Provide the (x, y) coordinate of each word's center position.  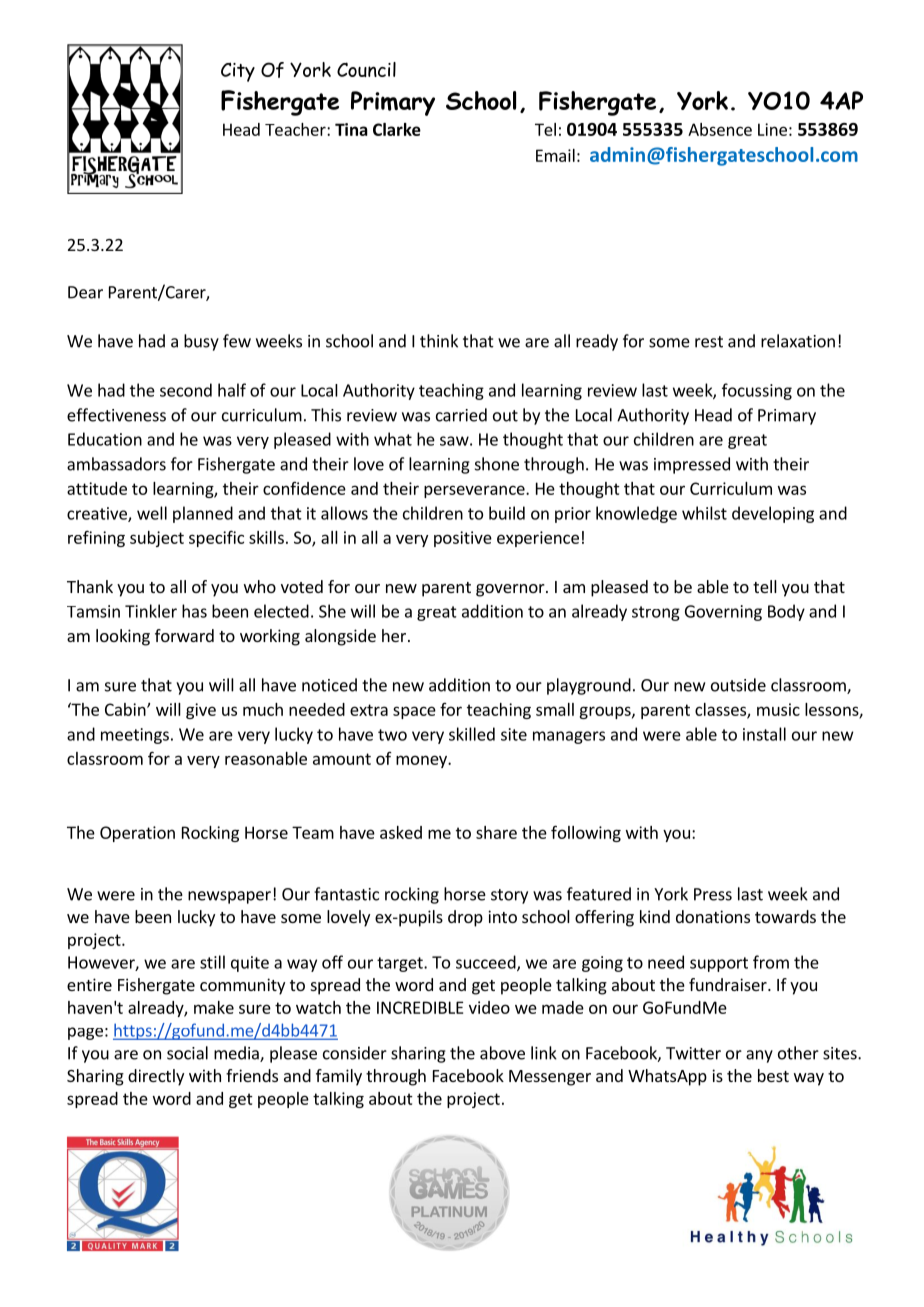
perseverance (475, 491)
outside (738, 685)
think (439, 341)
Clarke (397, 129)
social (187, 1053)
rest (709, 342)
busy (201, 342)
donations (713, 916)
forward (184, 635)
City (238, 72)
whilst (704, 513)
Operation (137, 834)
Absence (720, 129)
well (152, 513)
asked (401, 832)
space (414, 712)
